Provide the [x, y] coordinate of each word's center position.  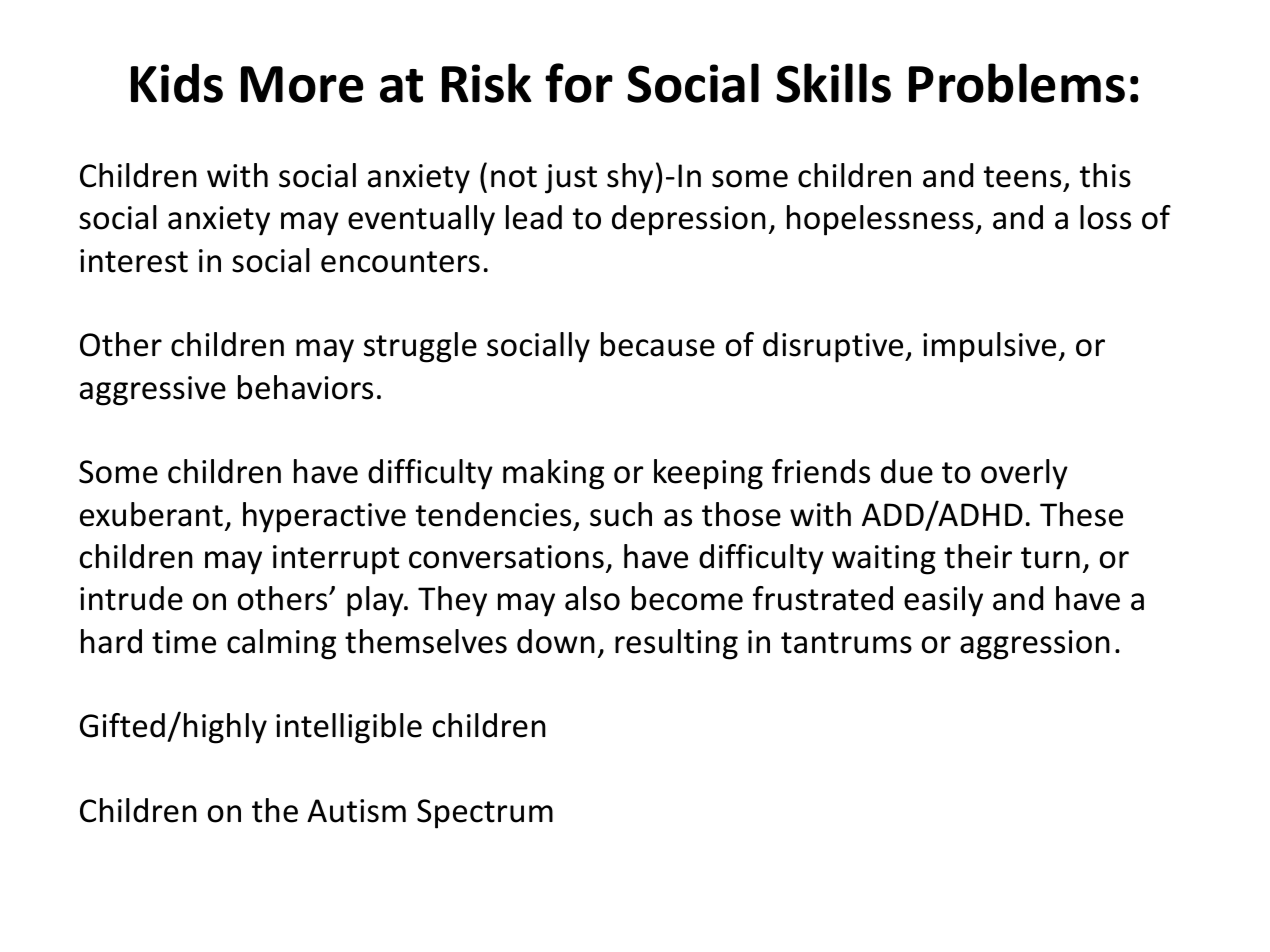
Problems [1017, 83]
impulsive [989, 347]
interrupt [336, 560]
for [579, 83]
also [592, 598]
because [658, 344]
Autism [356, 811]
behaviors [305, 387]
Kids [177, 83]
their [978, 556]
